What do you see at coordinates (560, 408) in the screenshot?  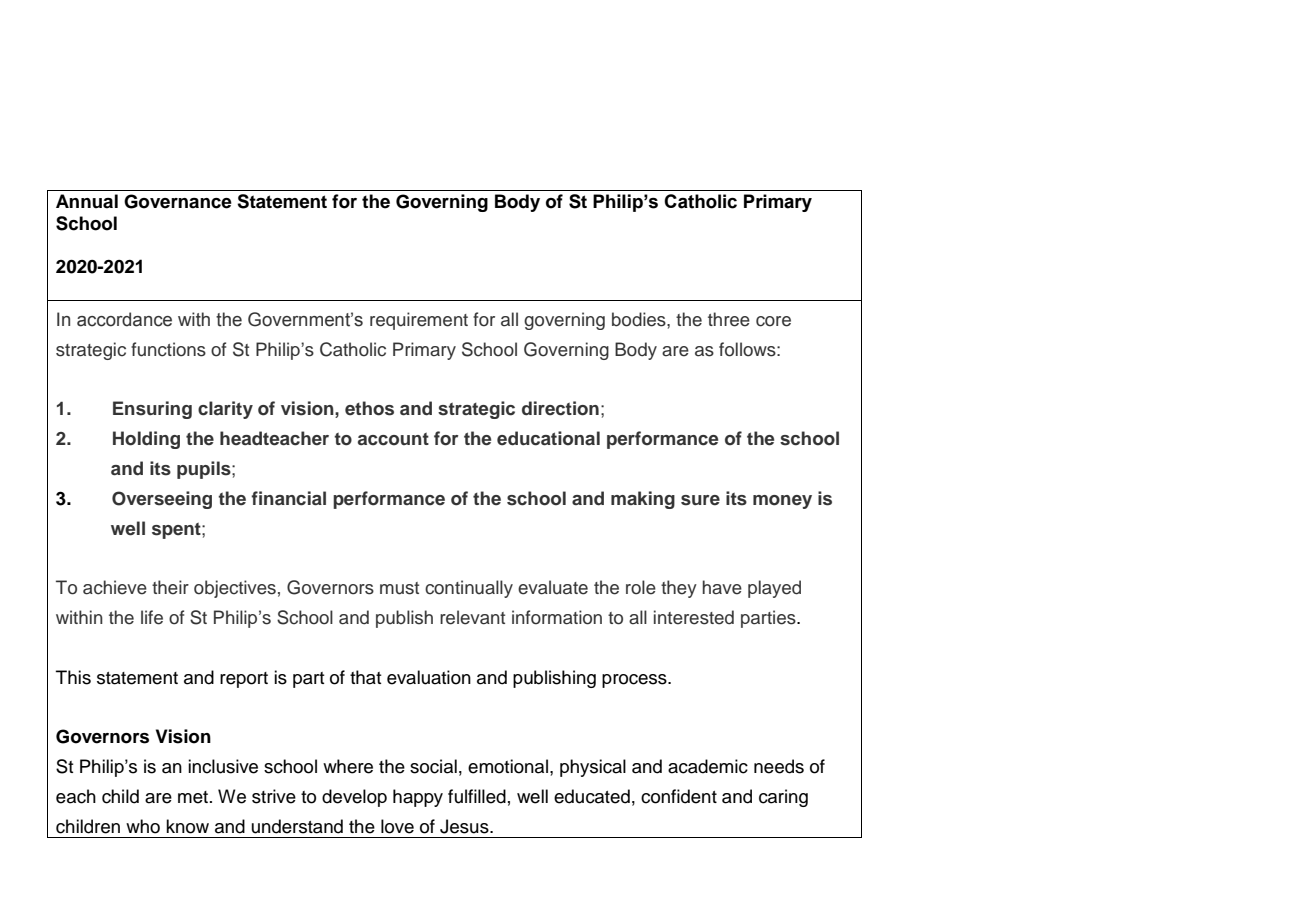 I see `direction` at bounding box center [560, 408].
